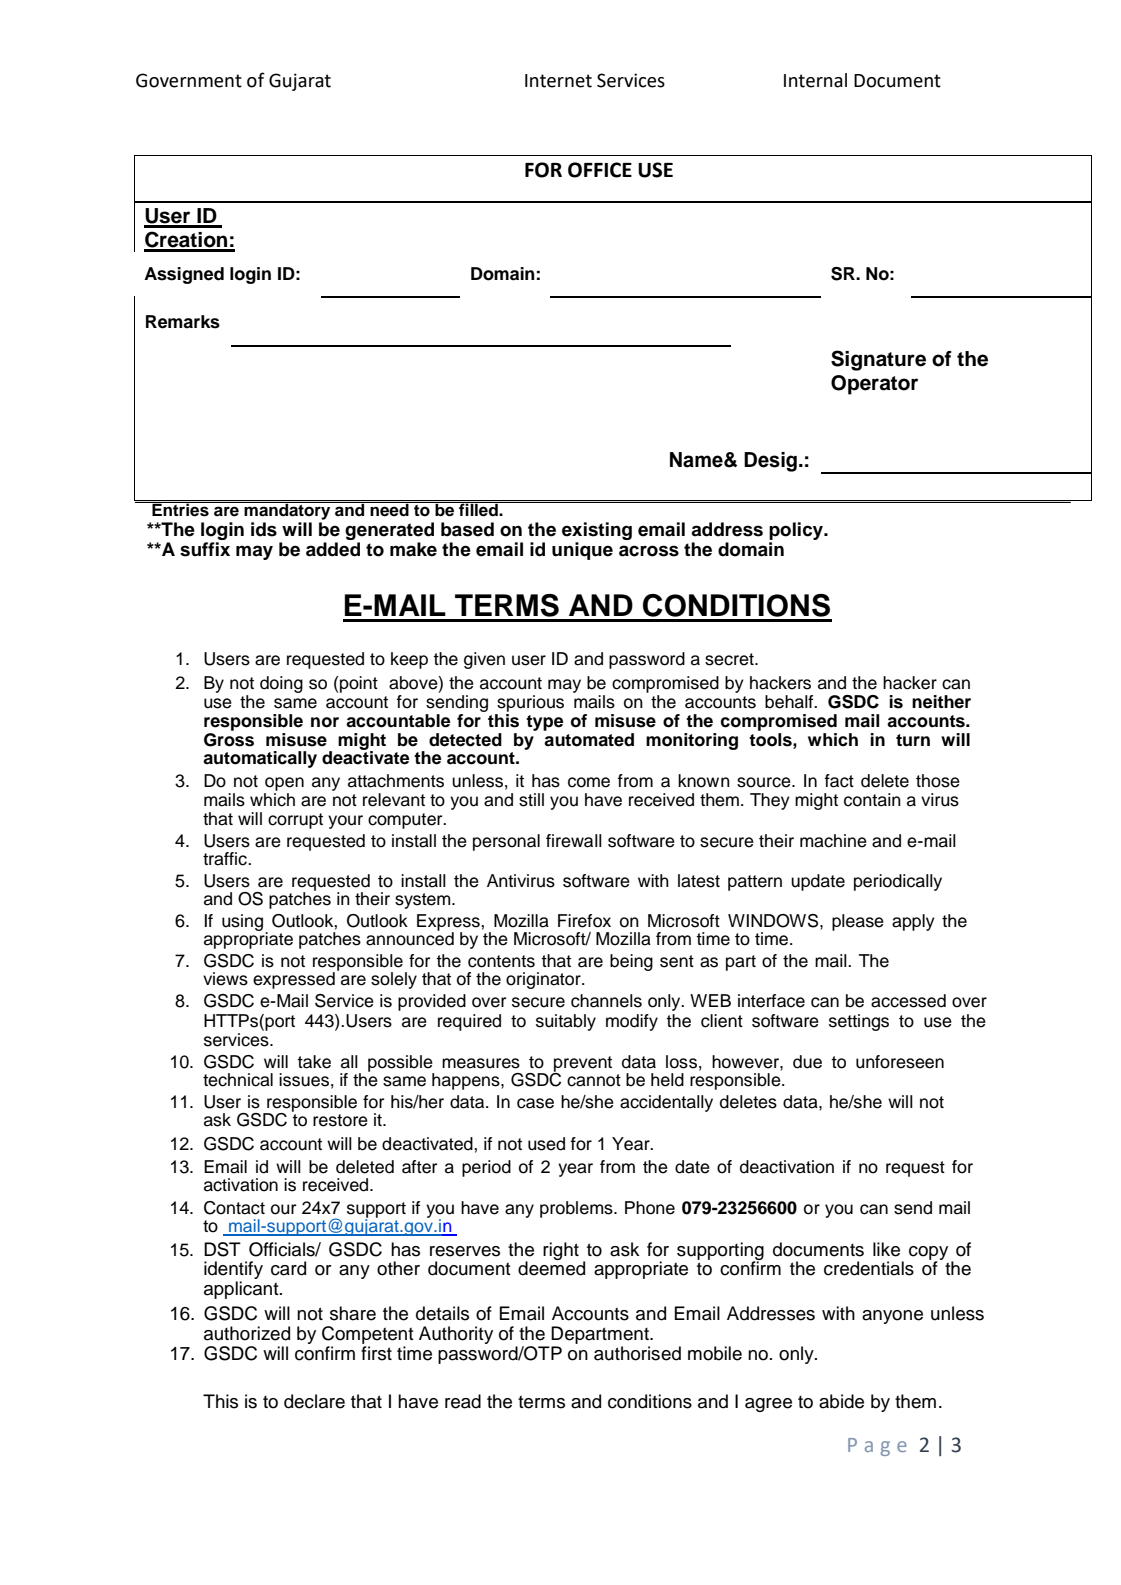 This page has width=1121, height=1585. What do you see at coordinates (184, 275) in the page?
I see `Assigned` at bounding box center [184, 275].
